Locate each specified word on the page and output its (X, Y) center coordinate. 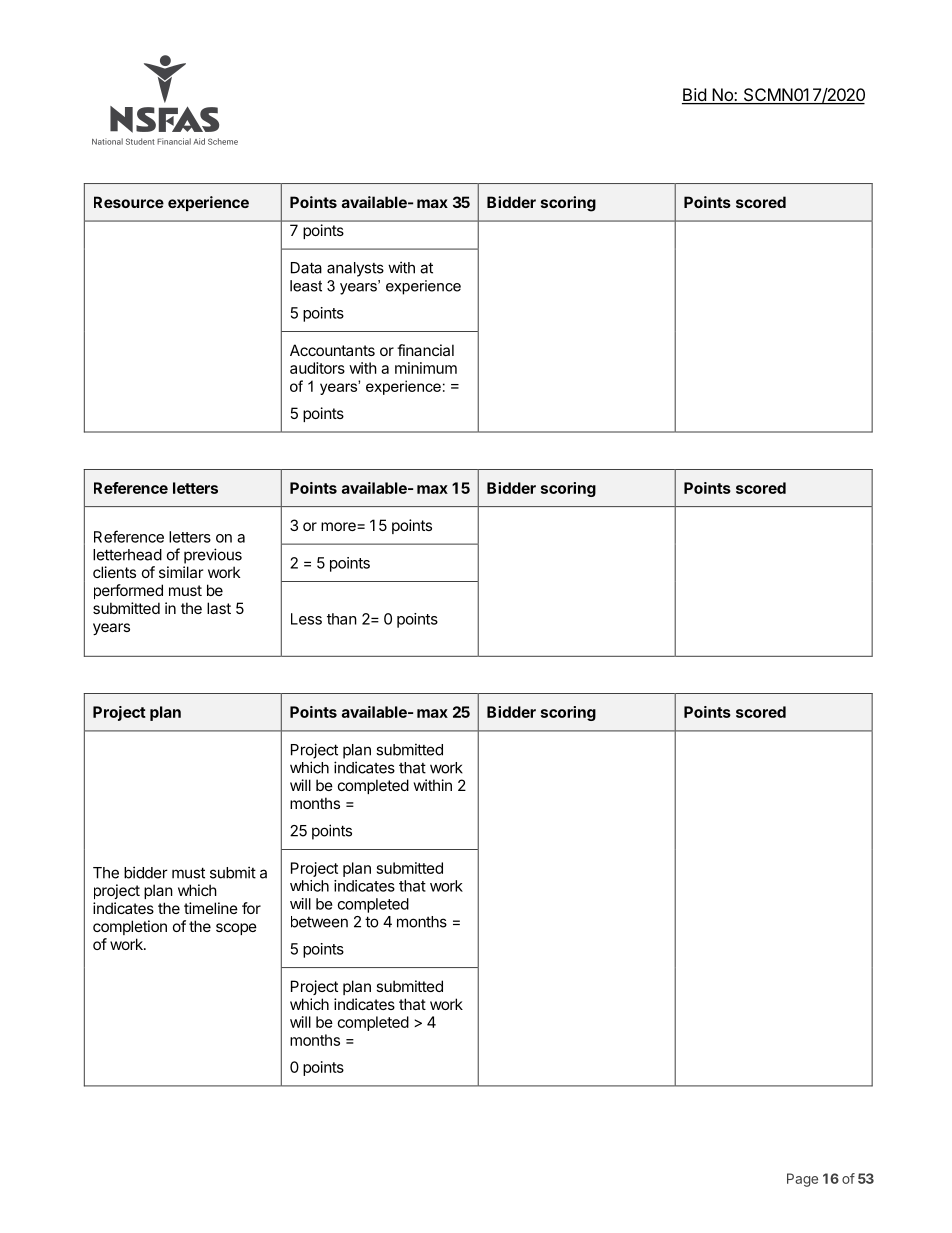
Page (802, 1180)
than (342, 619)
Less (306, 619)
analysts (355, 269)
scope (236, 929)
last (219, 608)
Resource (129, 202)
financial (425, 350)
